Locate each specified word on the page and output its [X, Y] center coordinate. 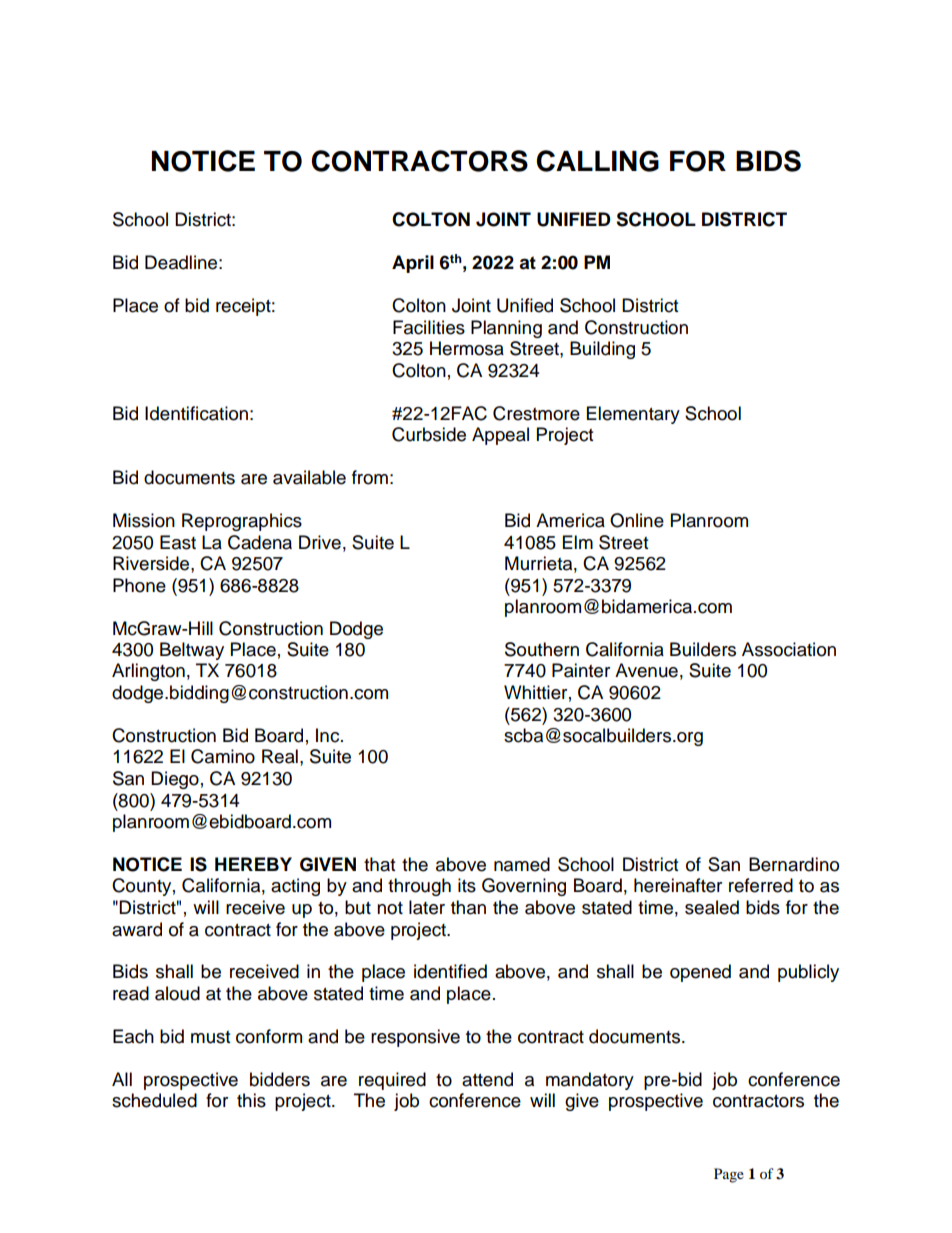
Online [637, 520]
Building [602, 350]
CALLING [597, 161]
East [178, 542]
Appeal [500, 436]
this [251, 1100]
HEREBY [253, 864]
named [522, 864]
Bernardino [794, 864]
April [413, 264]
